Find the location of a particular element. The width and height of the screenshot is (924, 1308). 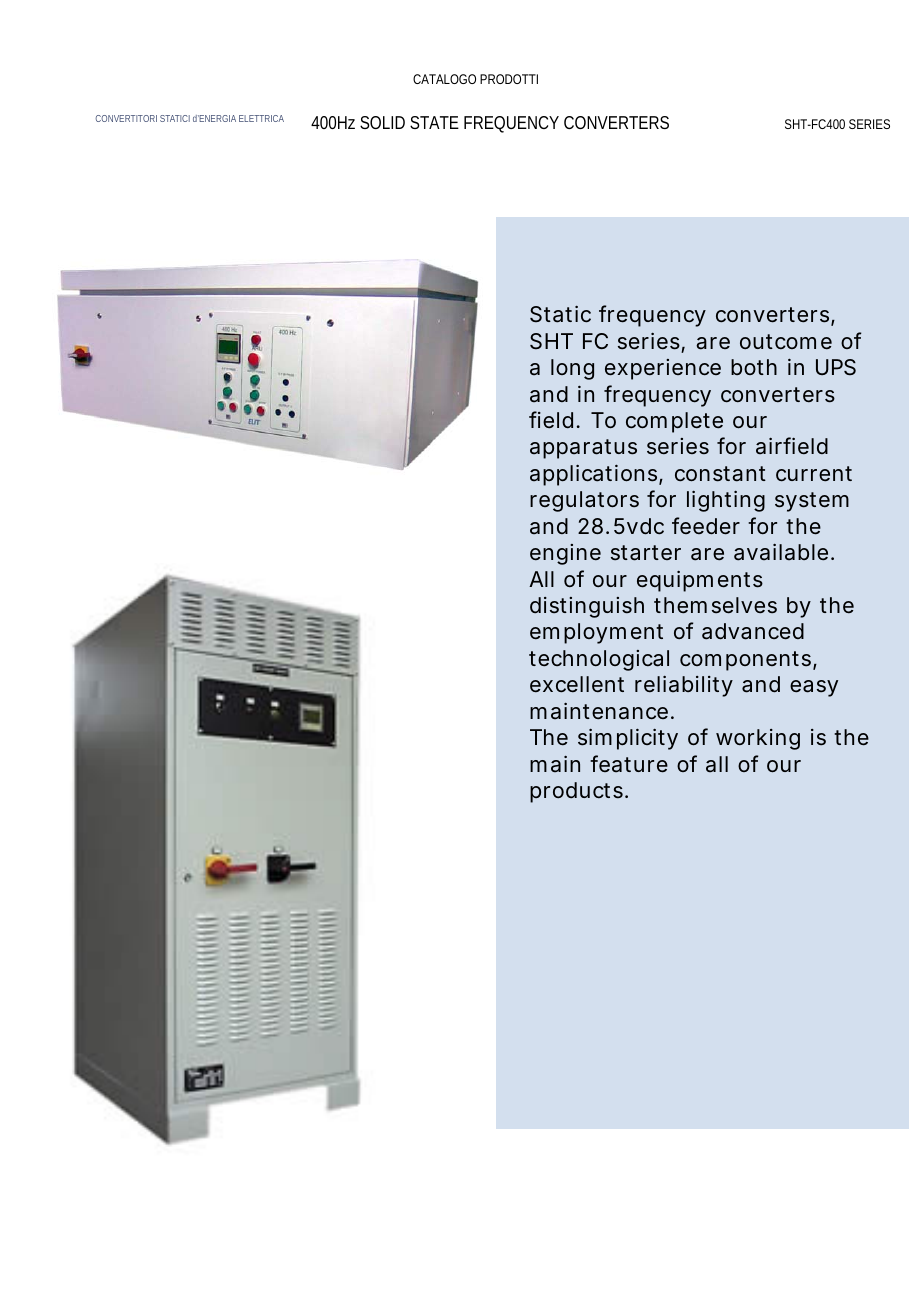

experience is located at coordinates (663, 369).
